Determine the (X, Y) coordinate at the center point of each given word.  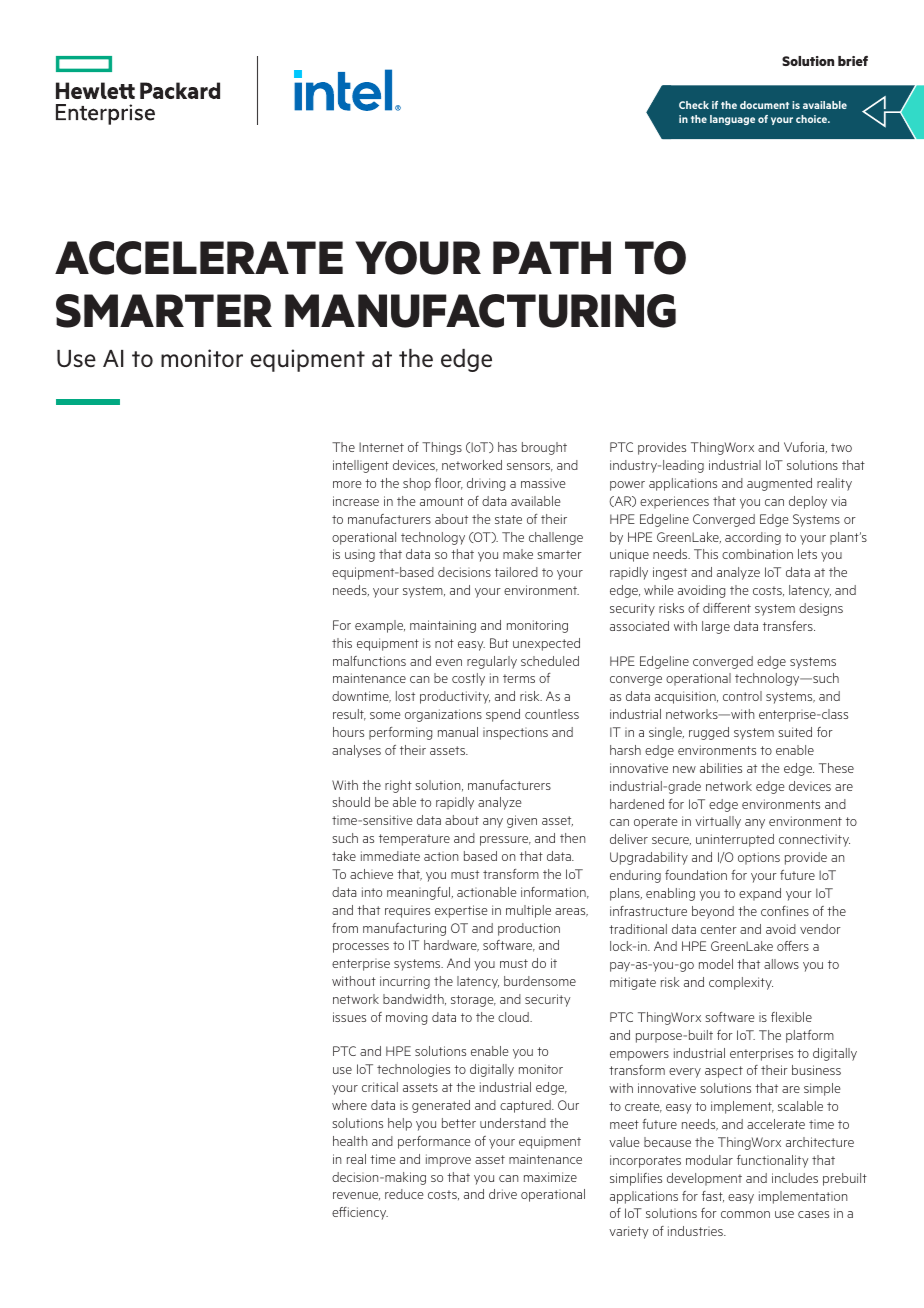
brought (544, 448)
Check (694, 105)
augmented (779, 484)
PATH (552, 257)
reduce (404, 1194)
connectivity (814, 840)
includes (795, 1178)
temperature (414, 840)
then (572, 838)
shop (417, 484)
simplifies (636, 1179)
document (764, 105)
